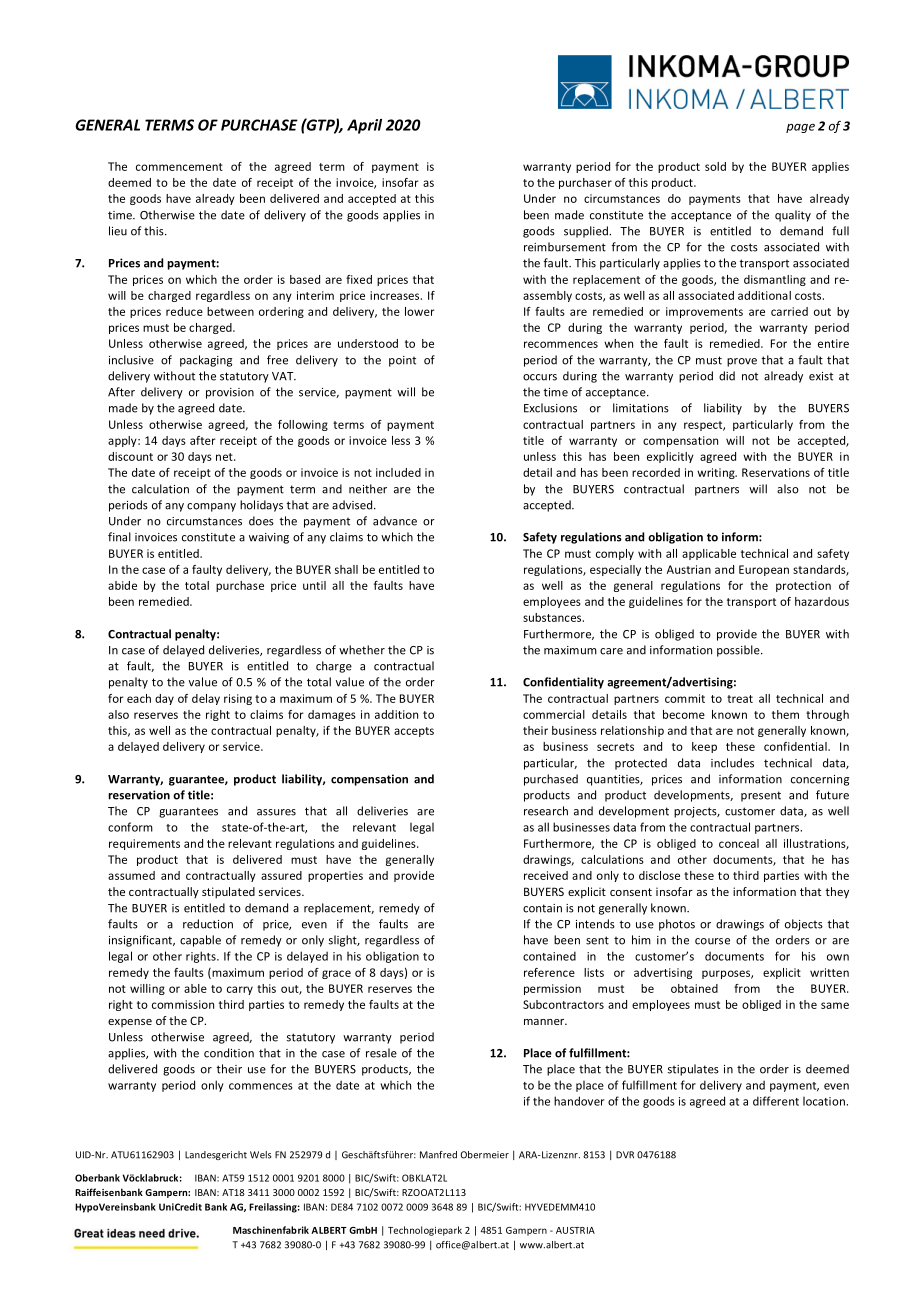 The width and height of the image is (924, 1308). Describe the element at coordinates (546, 875) in the image. I see `received` at that location.
